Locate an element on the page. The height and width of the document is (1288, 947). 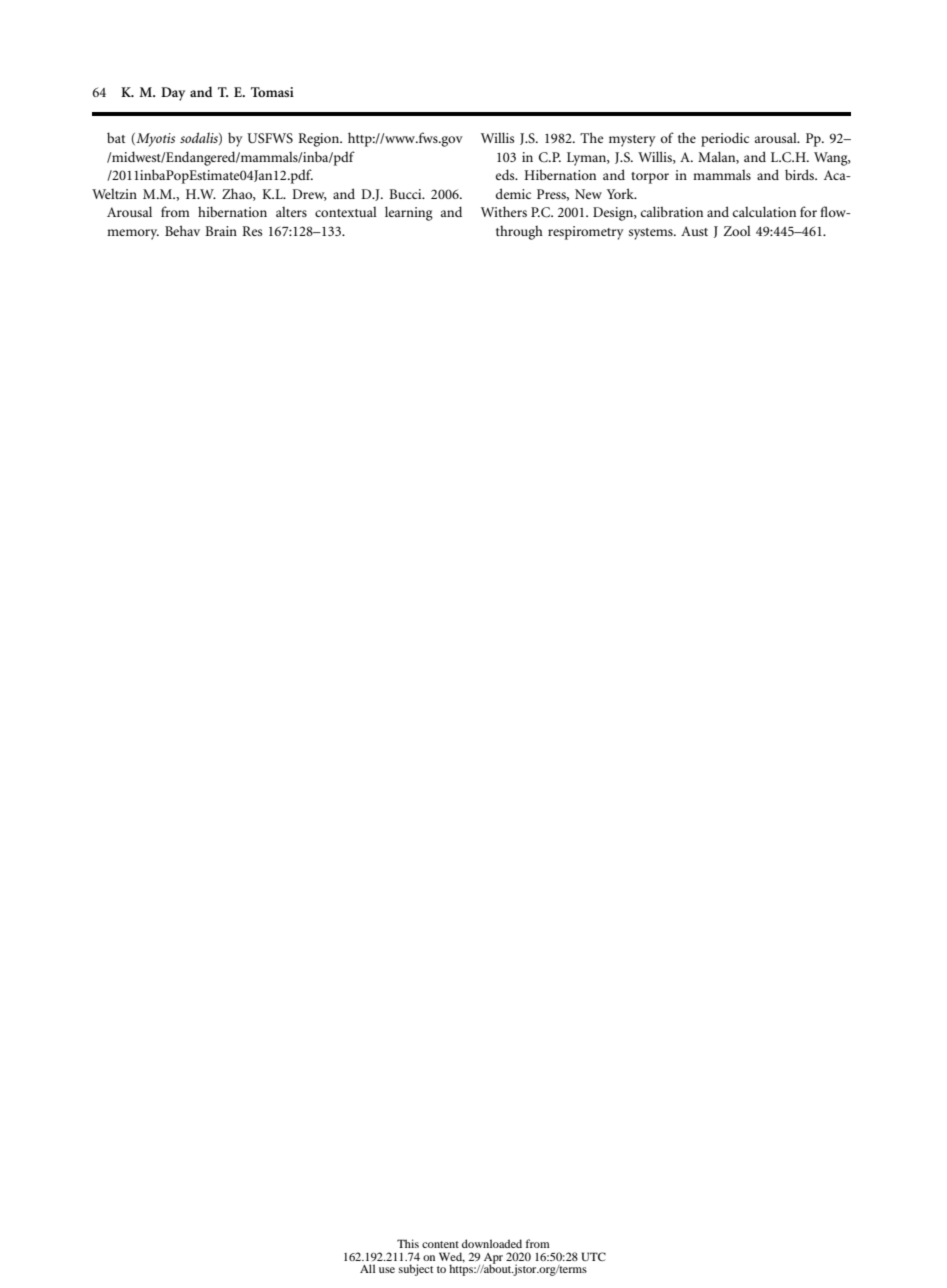
periodic is located at coordinates (725, 139).
